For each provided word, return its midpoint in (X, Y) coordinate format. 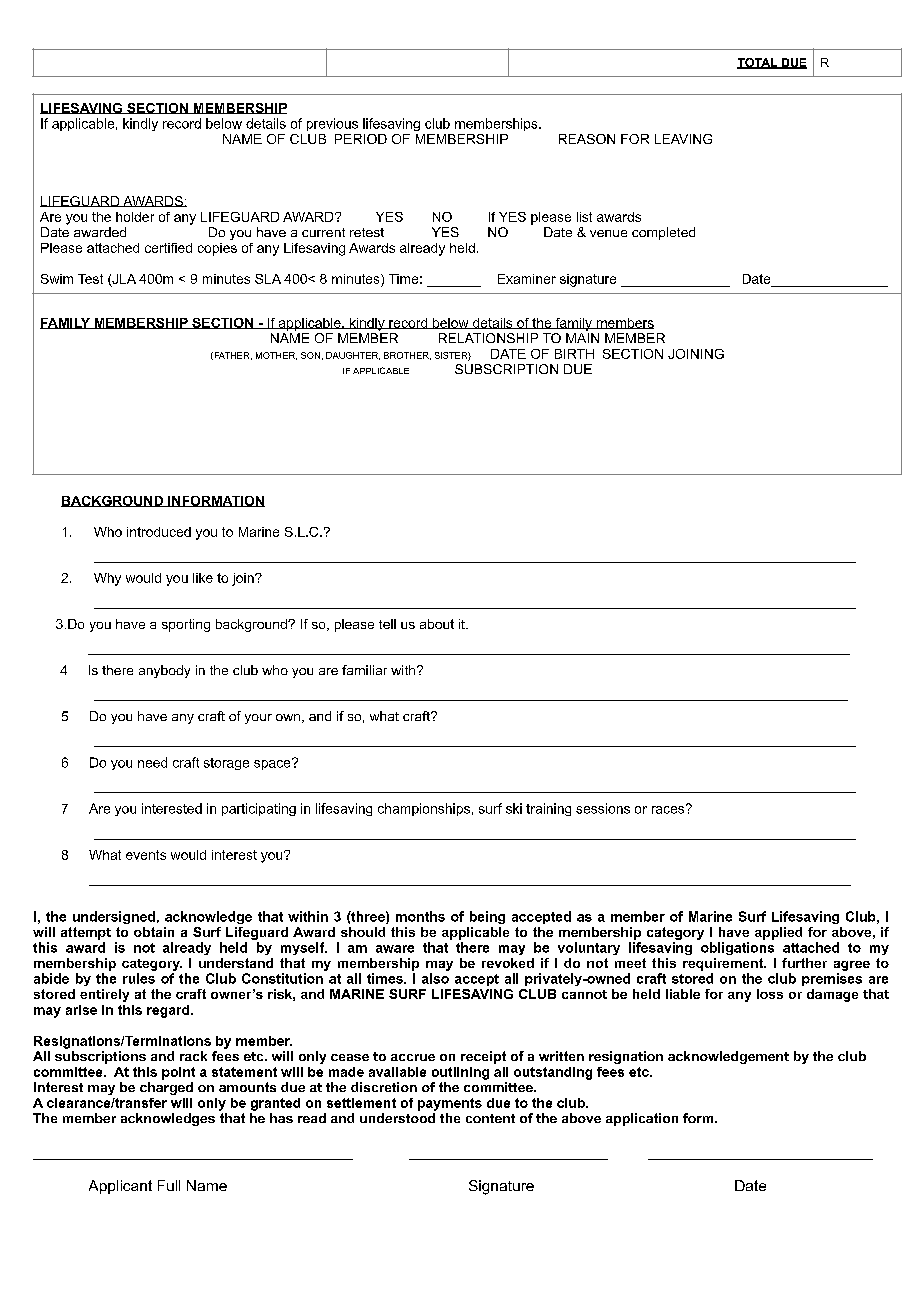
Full (169, 1185)
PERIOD (361, 139)
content (490, 1118)
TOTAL (758, 63)
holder (135, 217)
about (437, 624)
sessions (603, 808)
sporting (186, 625)
